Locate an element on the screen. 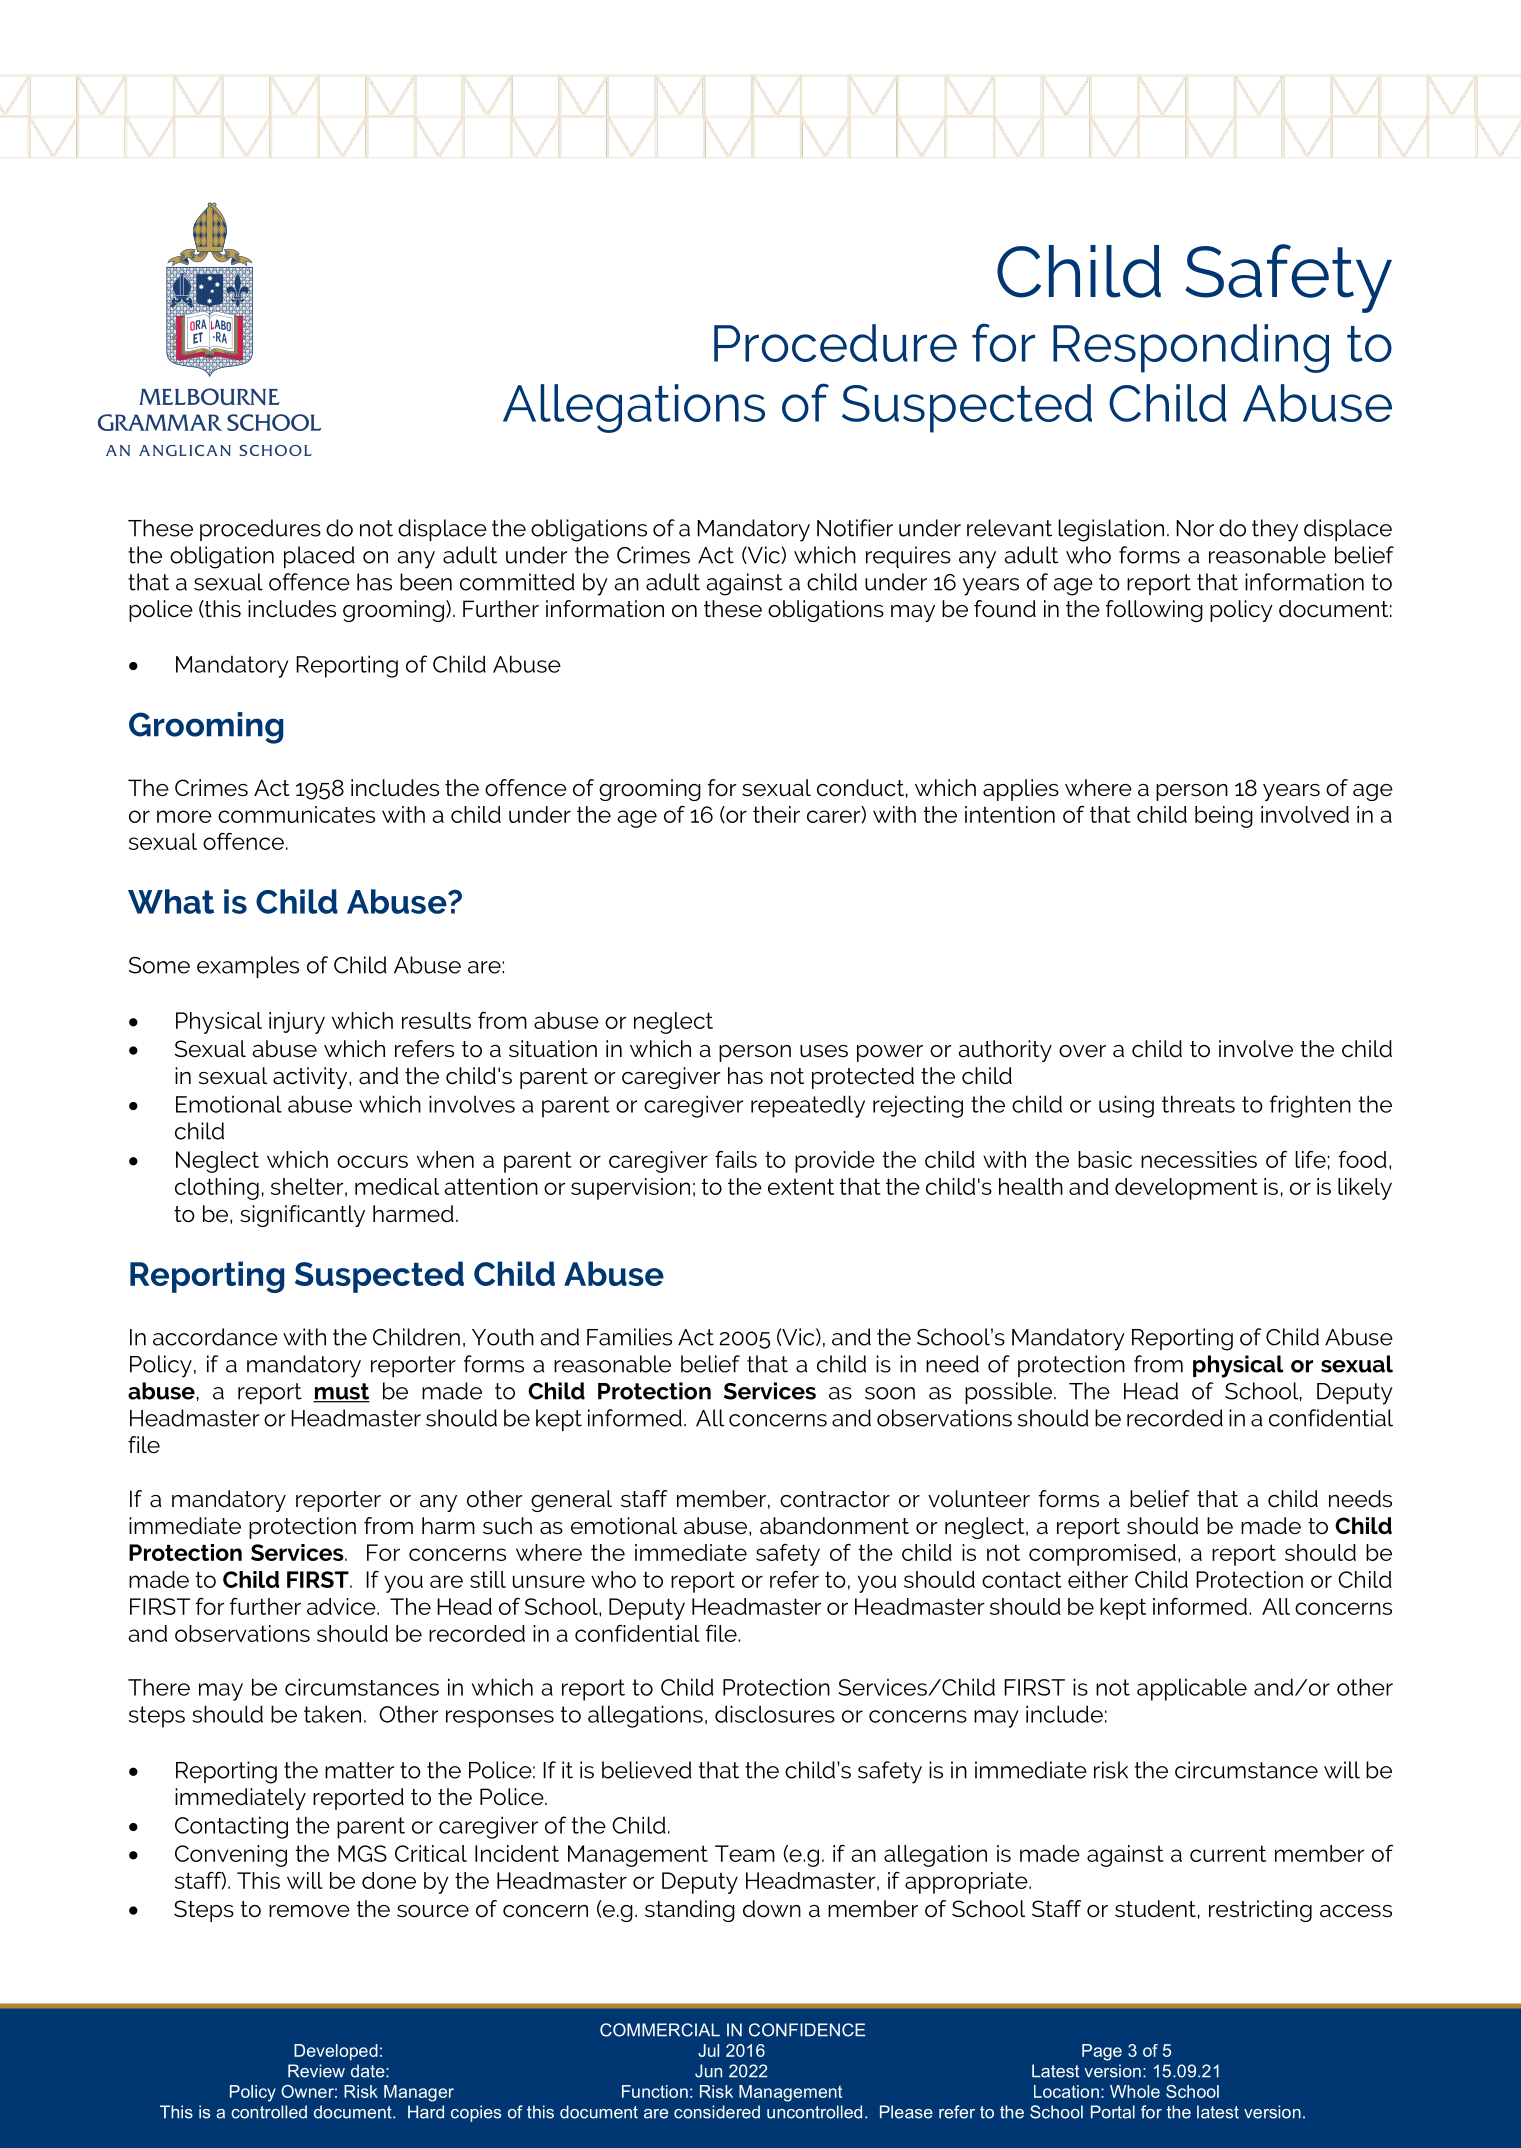  placed is located at coordinates (319, 557).
